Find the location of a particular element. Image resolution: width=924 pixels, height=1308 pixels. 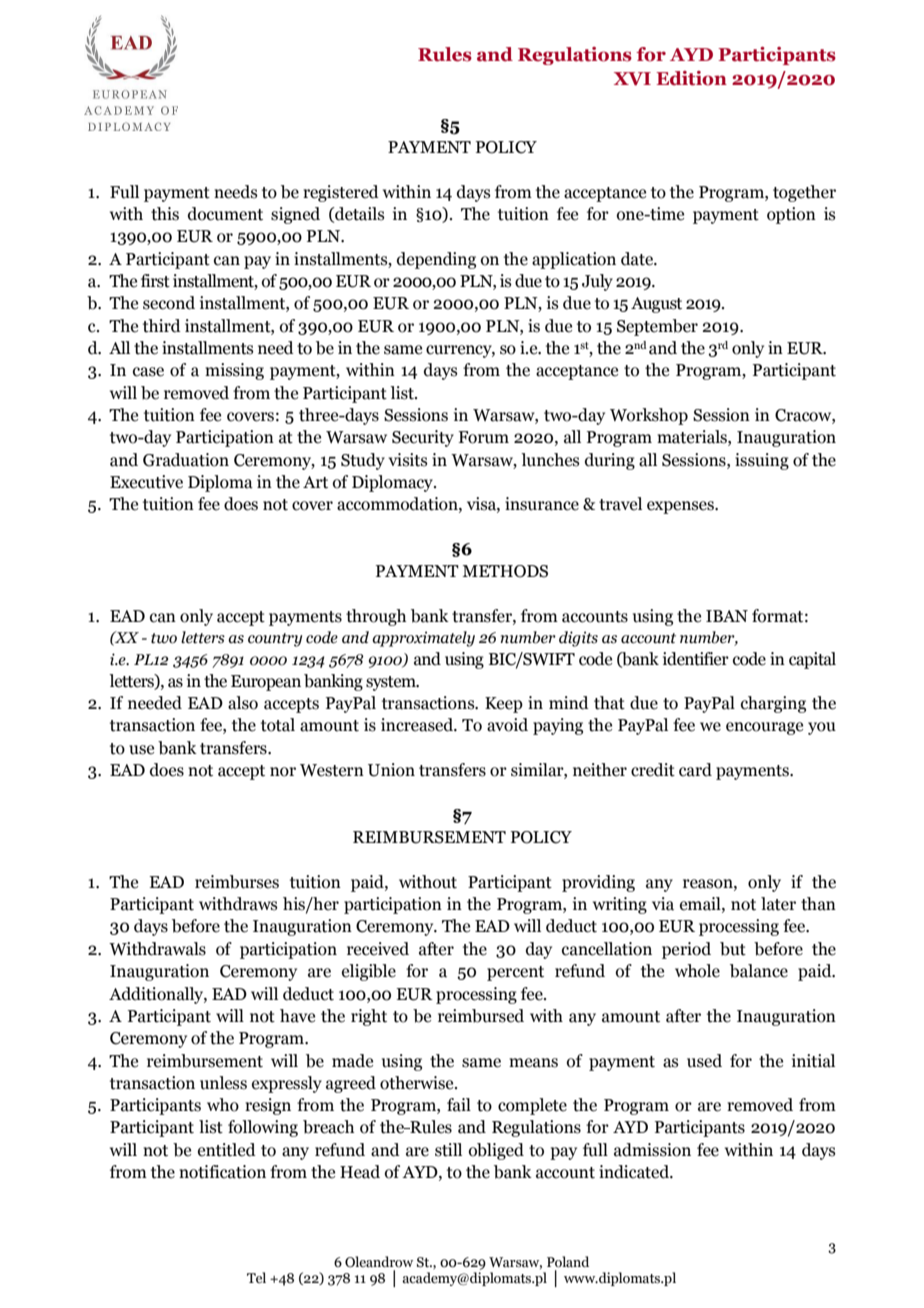

also is located at coordinates (243, 703).
